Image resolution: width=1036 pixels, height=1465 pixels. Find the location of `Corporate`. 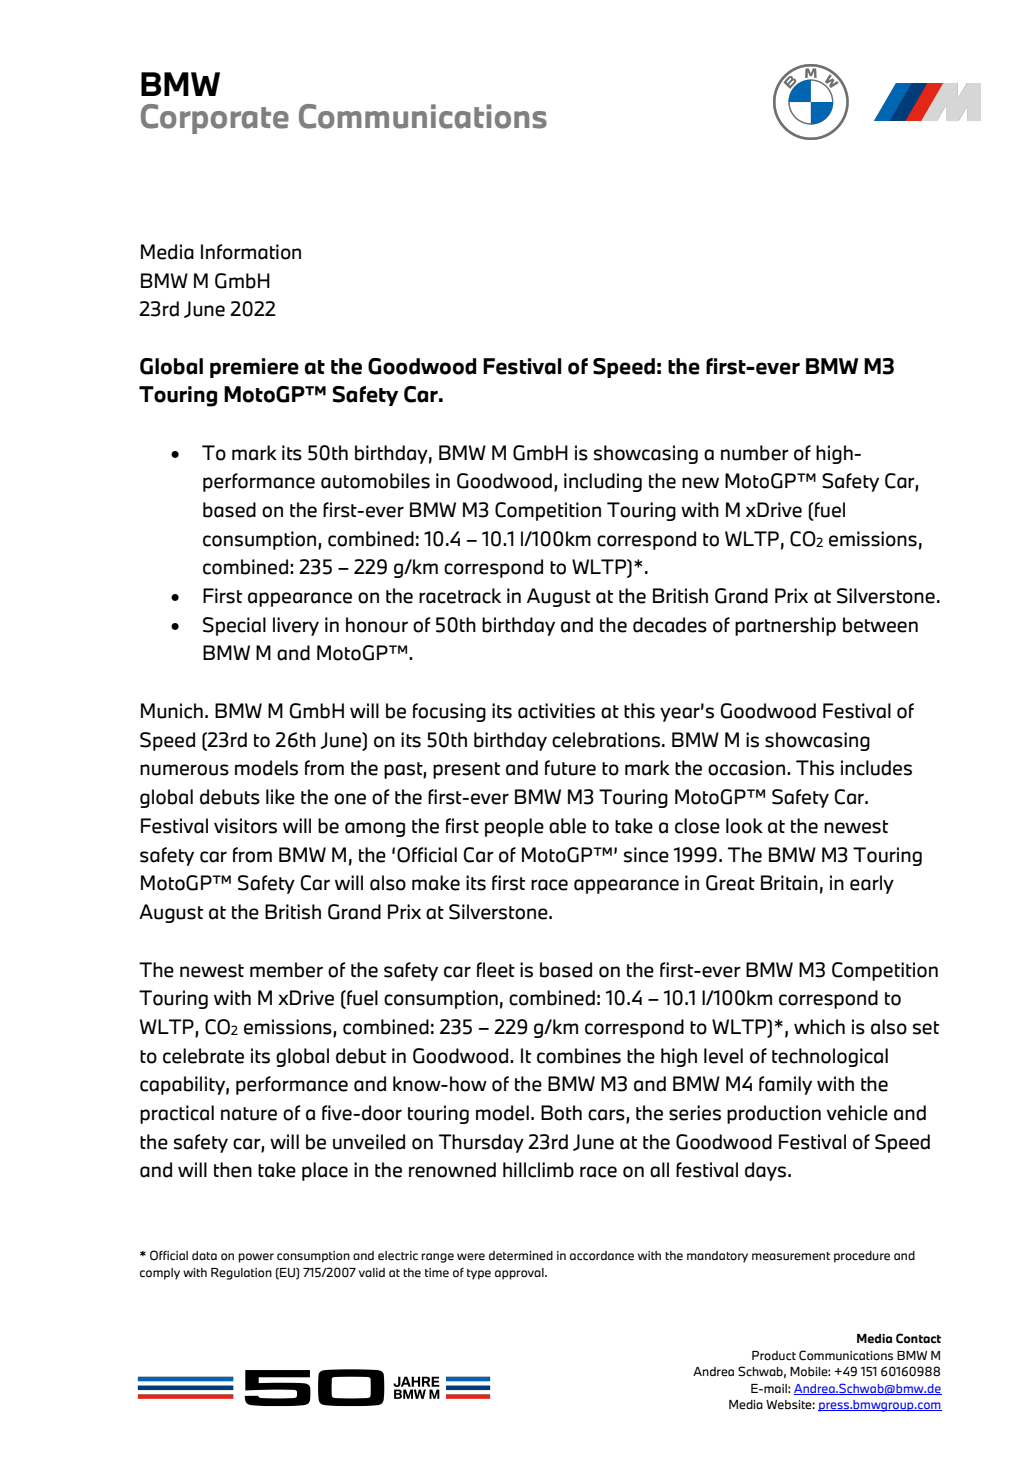

Corporate is located at coordinates (215, 119).
